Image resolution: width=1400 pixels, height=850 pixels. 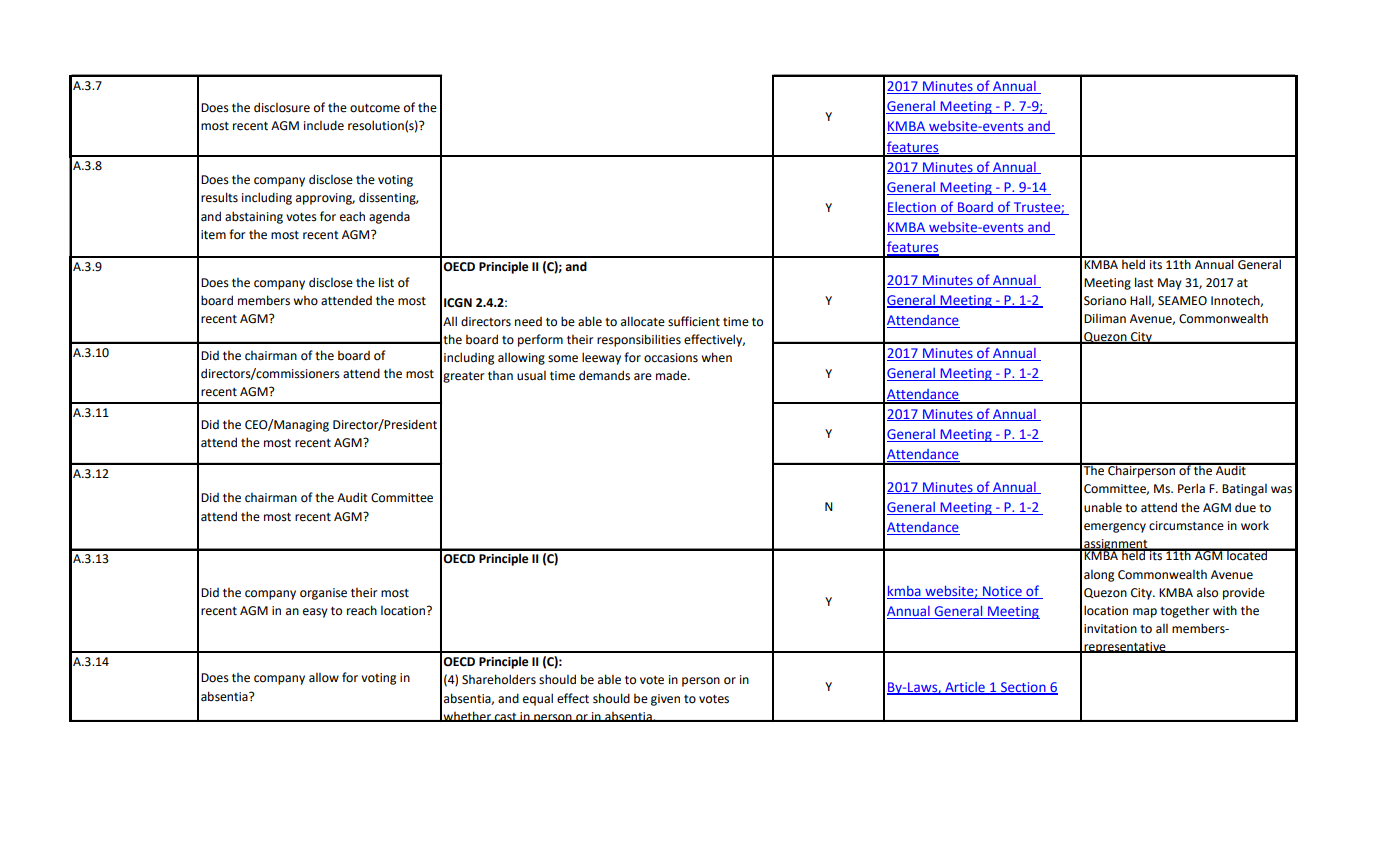 What do you see at coordinates (324, 125) in the screenshot?
I see `include` at bounding box center [324, 125].
